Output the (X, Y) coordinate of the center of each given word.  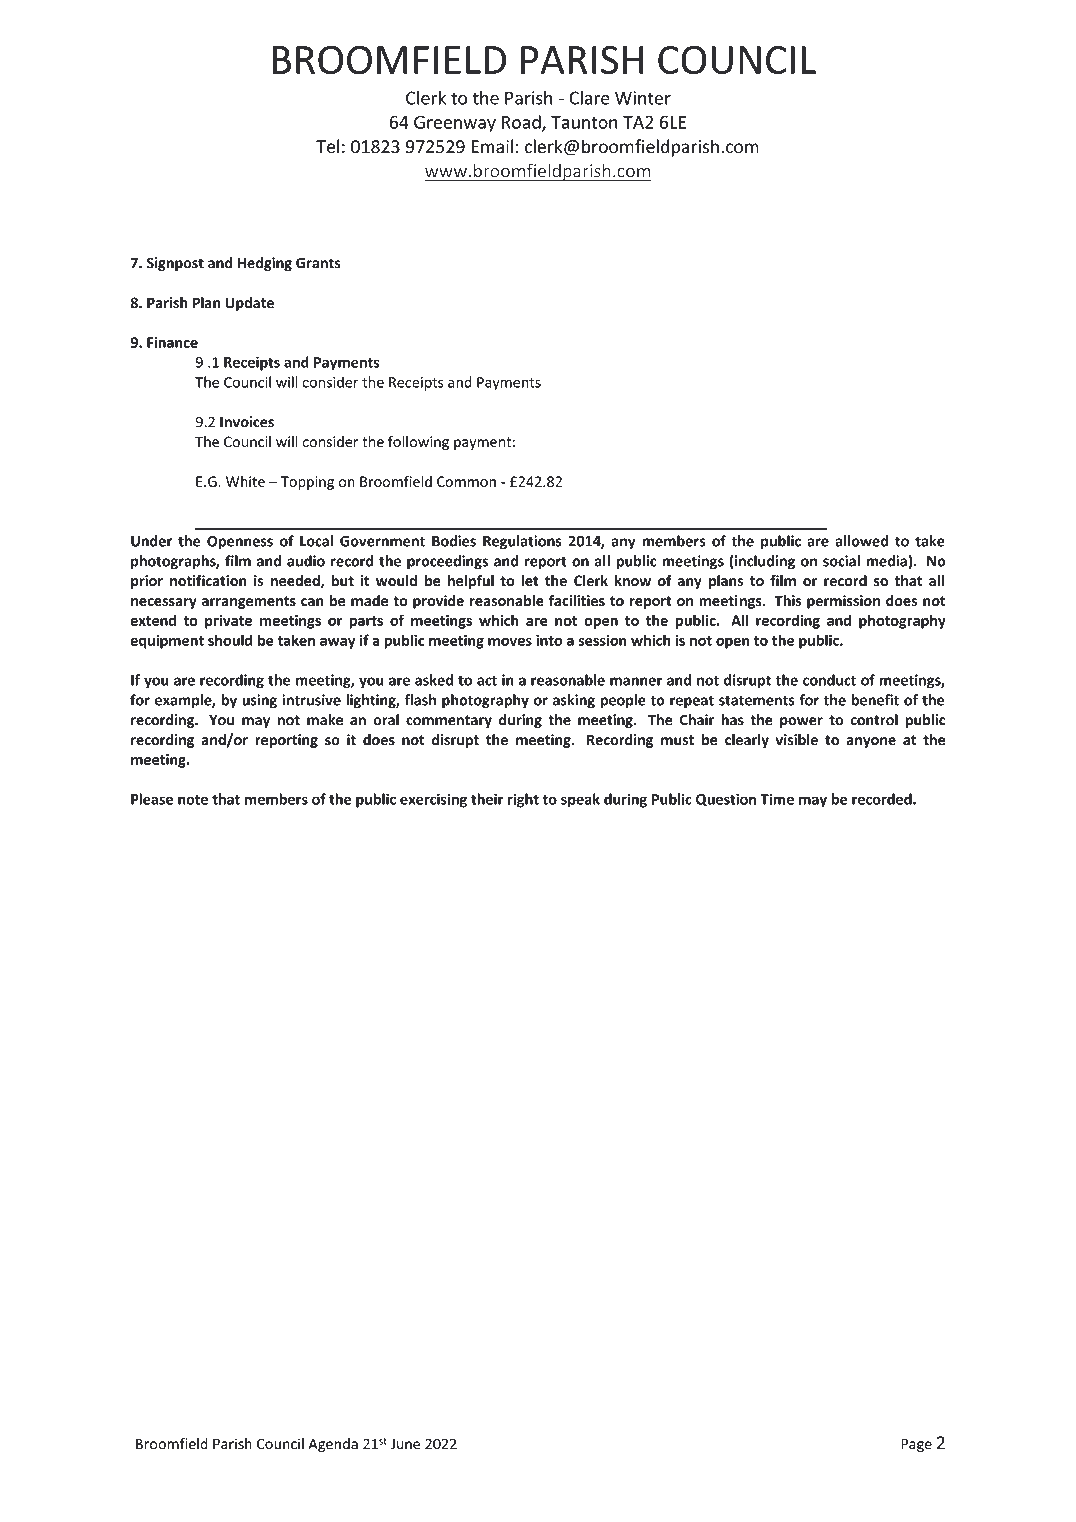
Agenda (333, 1445)
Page (916, 1445)
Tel (327, 146)
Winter (643, 98)
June (405, 1444)
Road (522, 123)
